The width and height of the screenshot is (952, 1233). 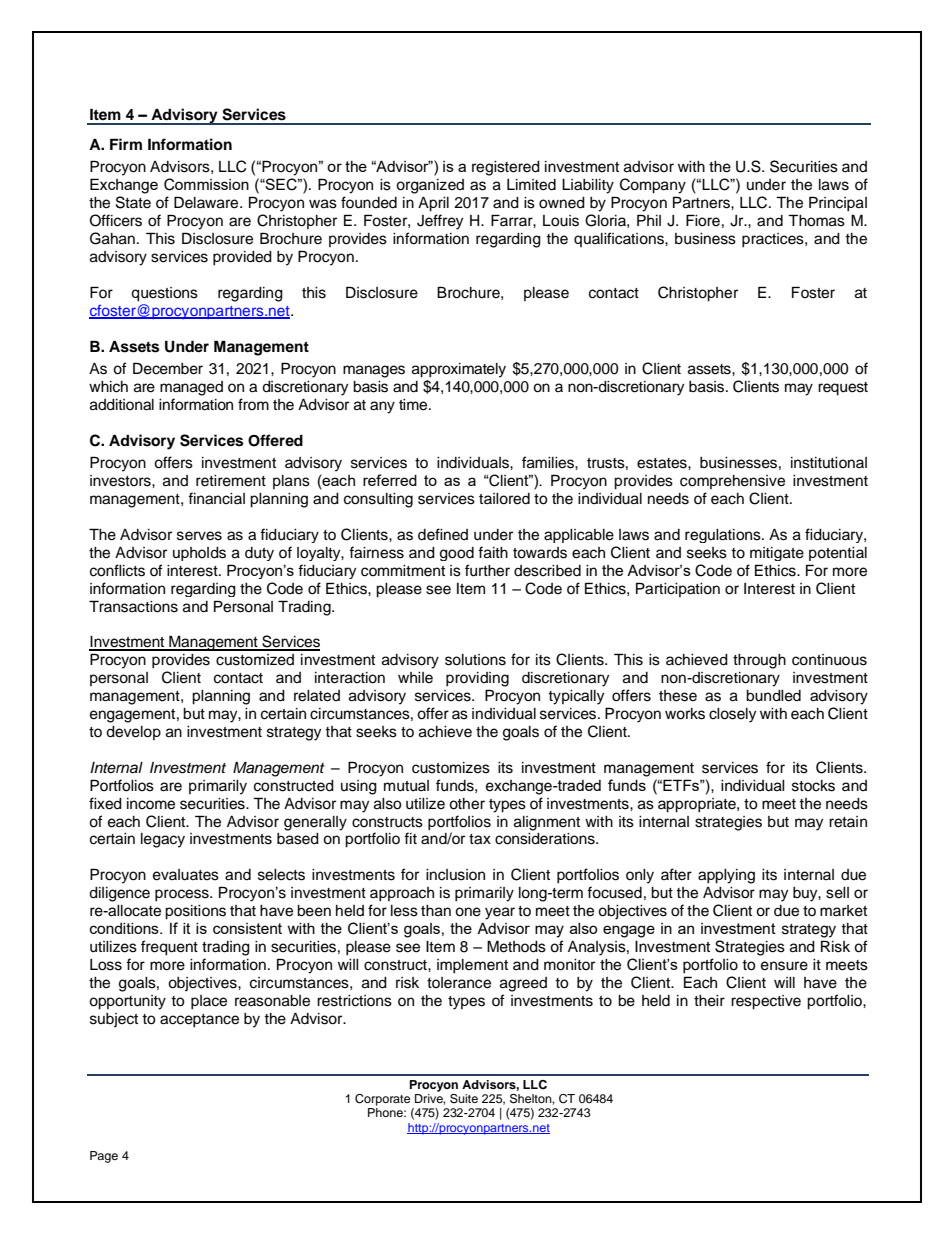 What do you see at coordinates (784, 966) in the screenshot?
I see `ensure` at bounding box center [784, 966].
